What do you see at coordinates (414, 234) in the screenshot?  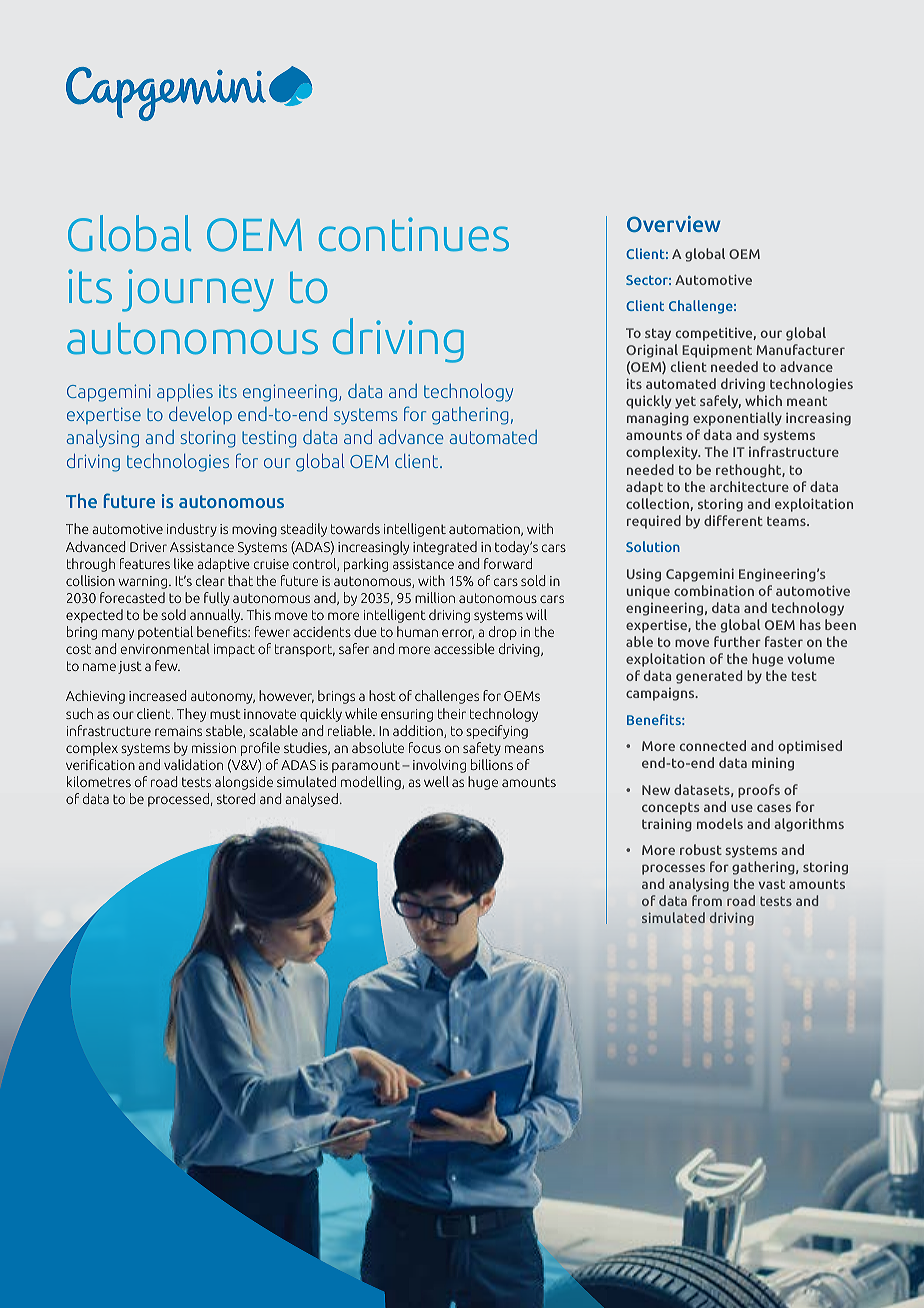 I see `continues` at bounding box center [414, 234].
